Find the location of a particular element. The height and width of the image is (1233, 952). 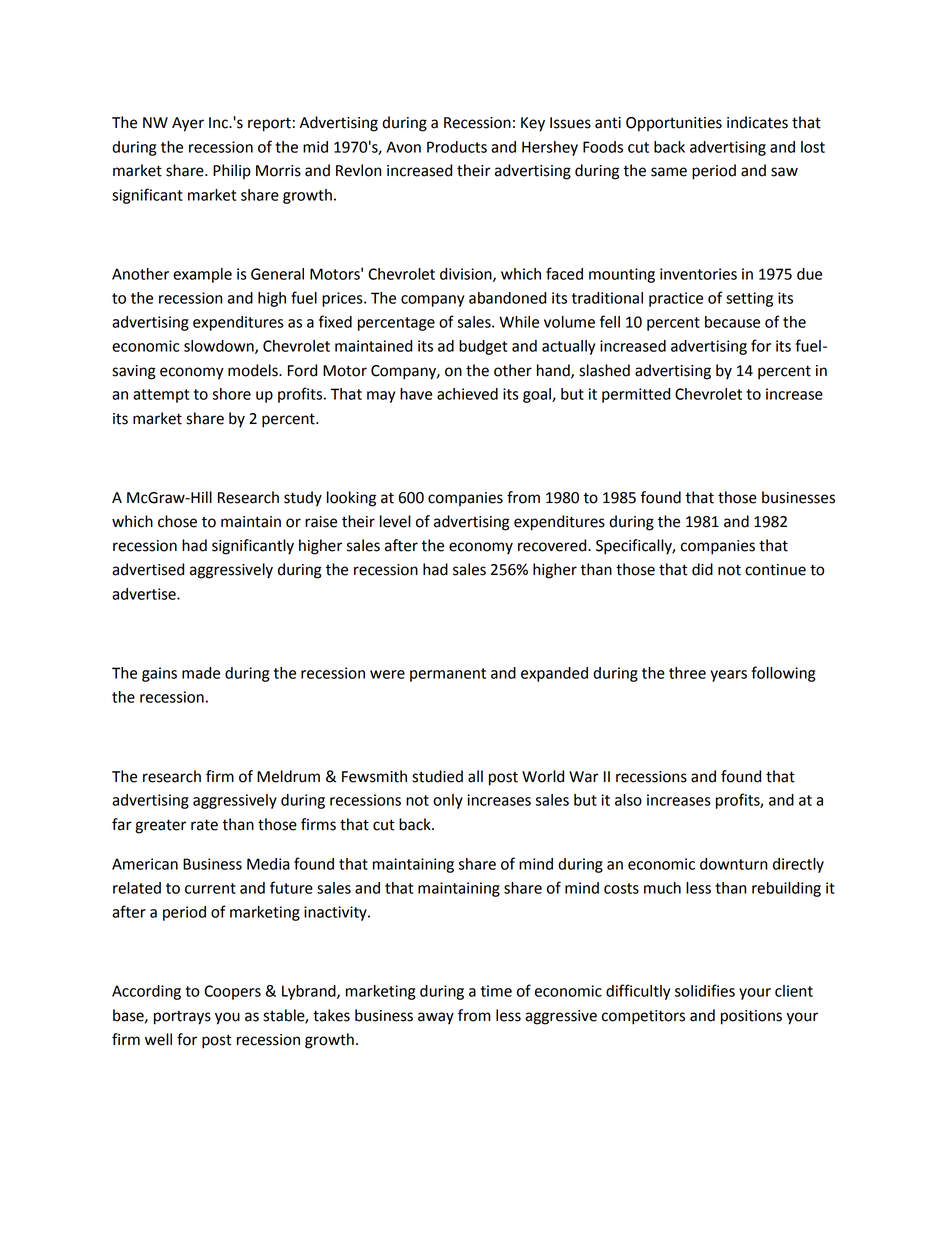

chose is located at coordinates (177, 521).
